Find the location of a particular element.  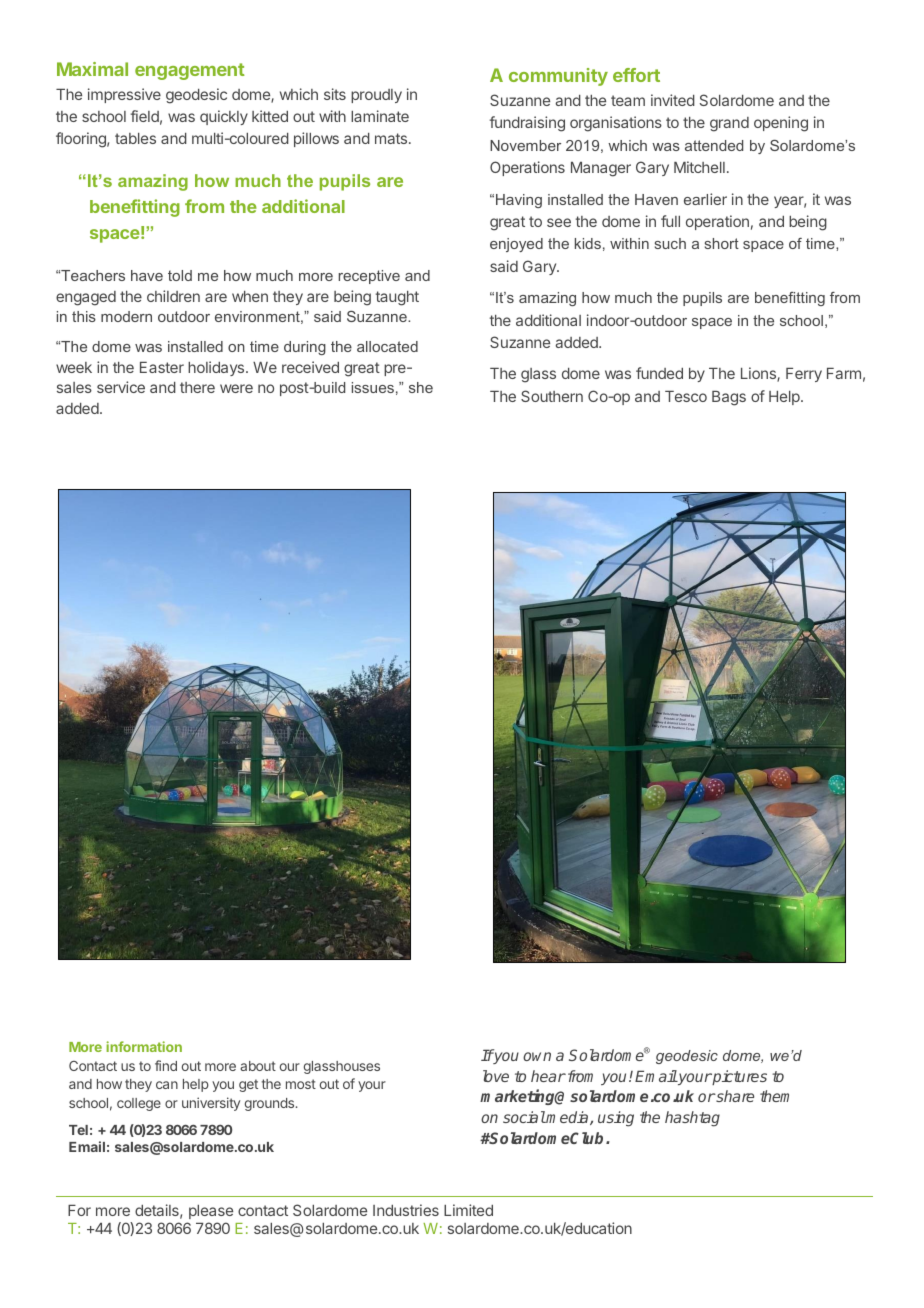

pictures is located at coordinates (739, 1077).
